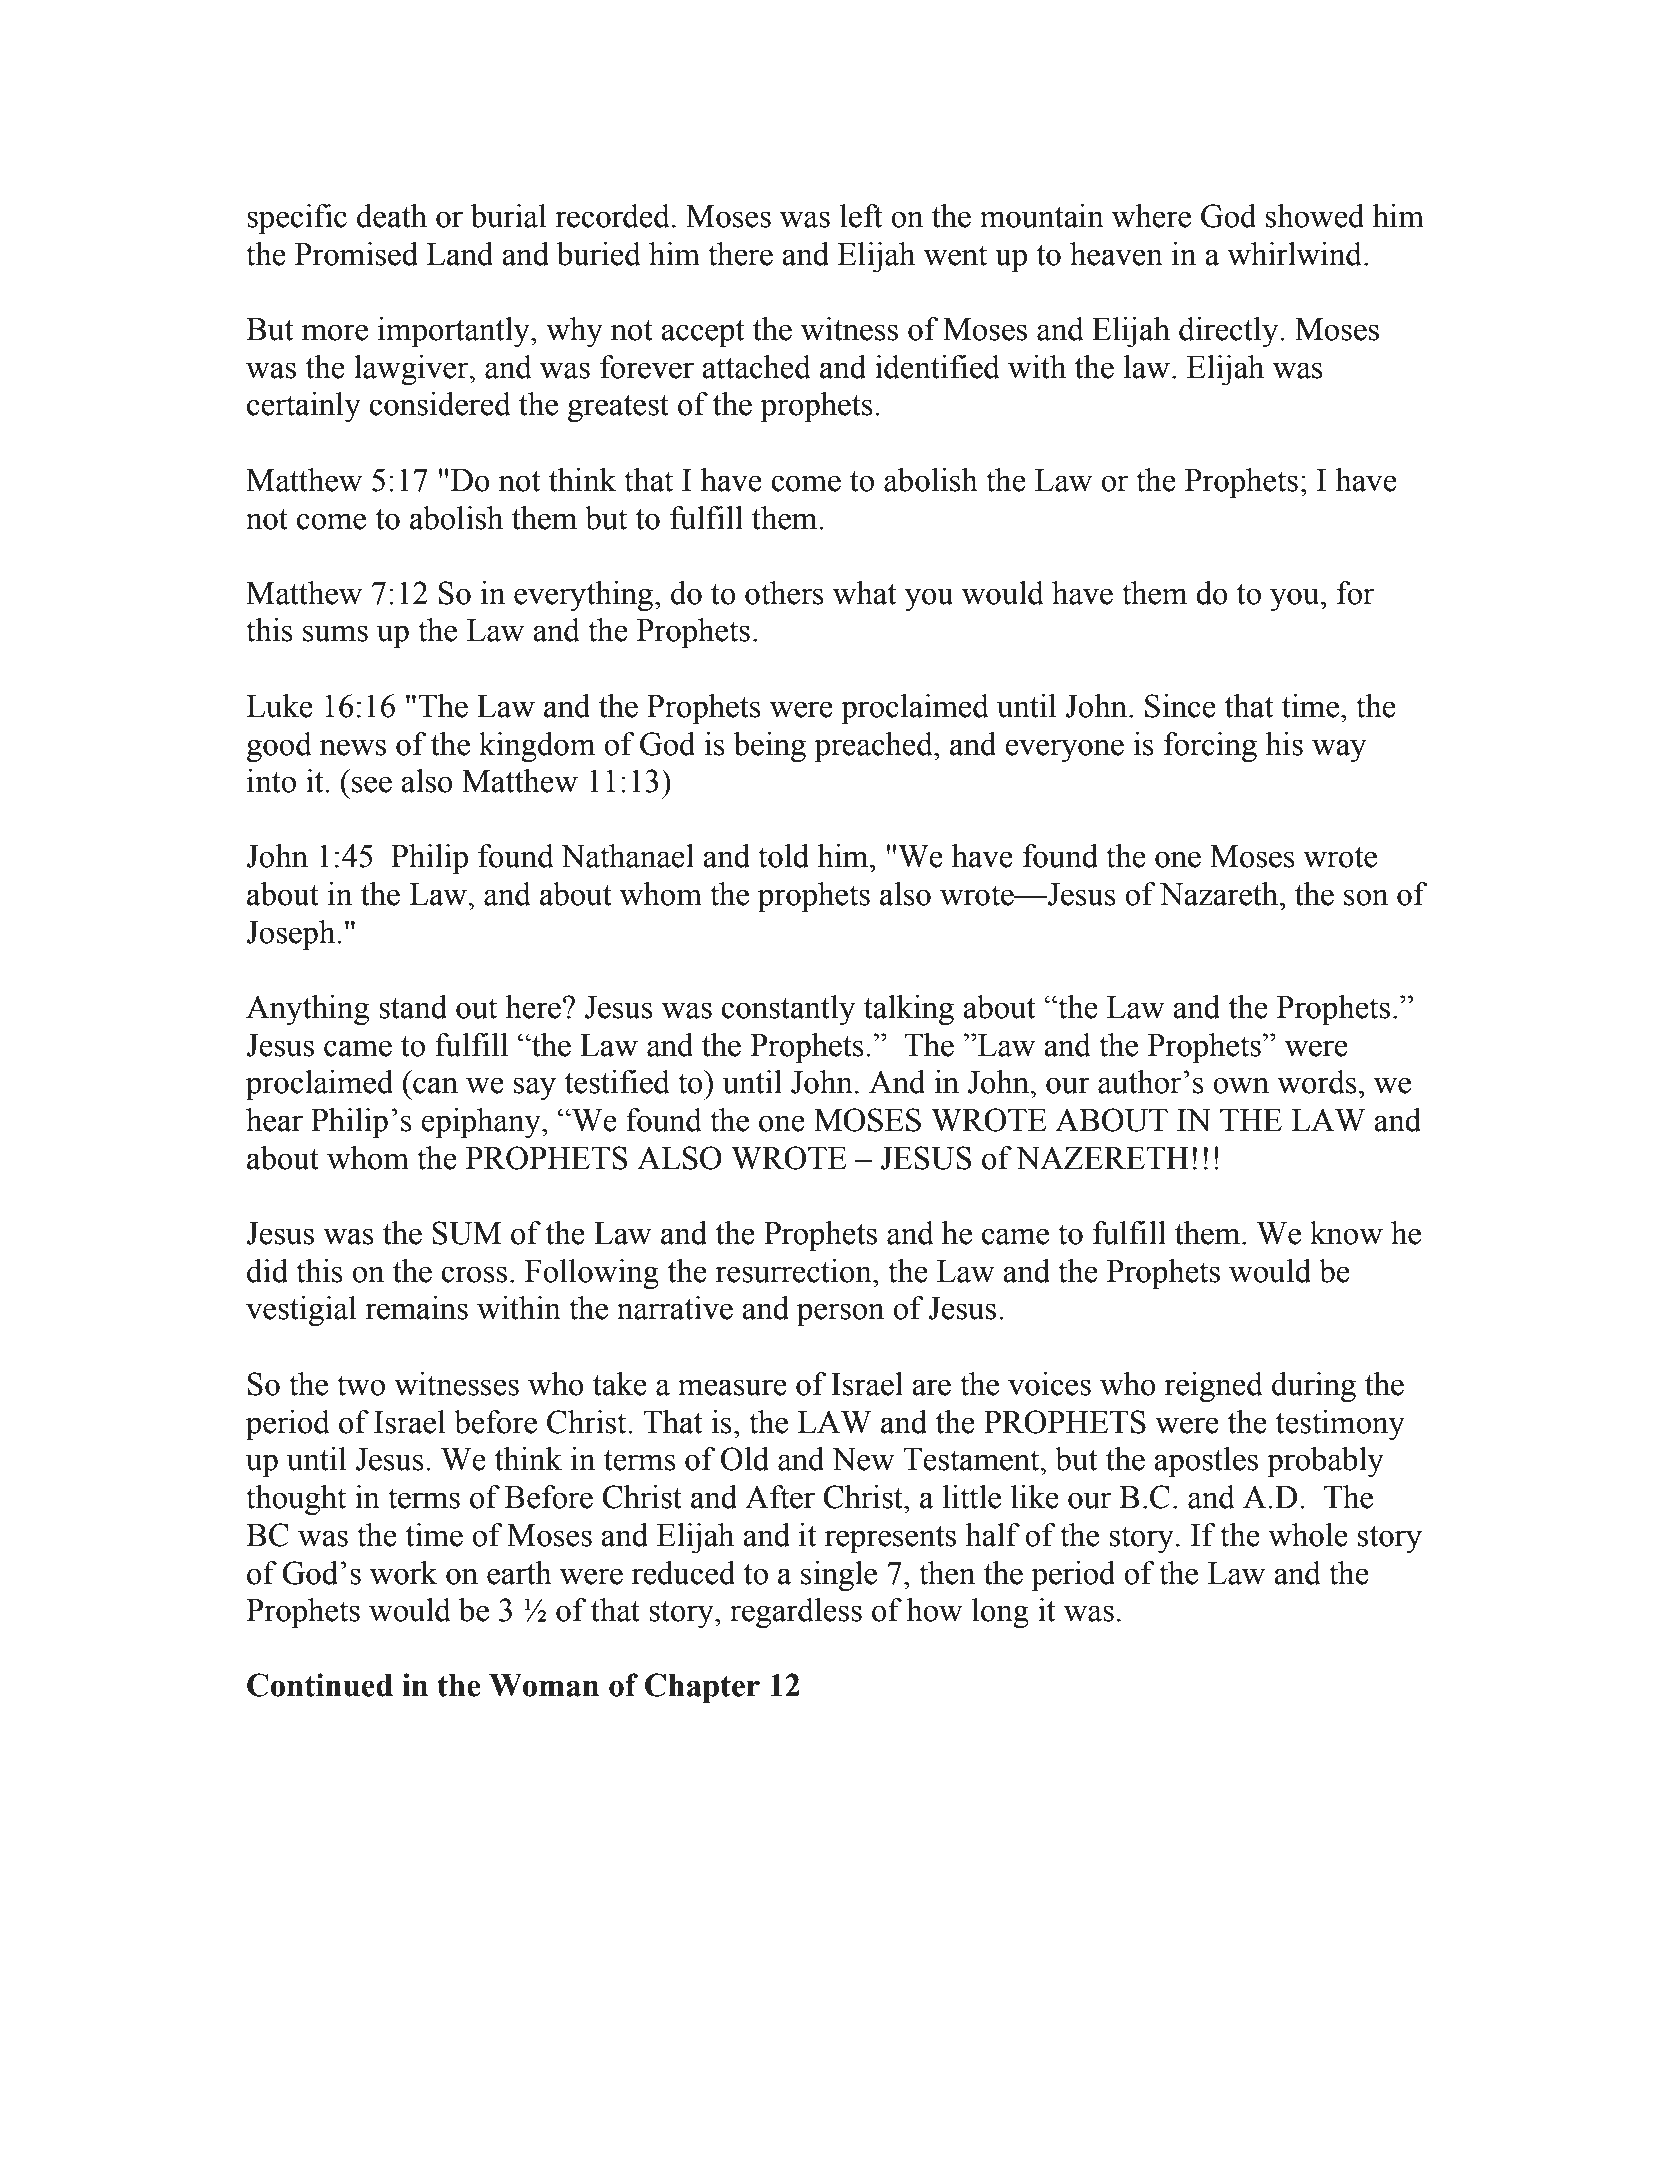  I want to click on constantly, so click(788, 1010).
